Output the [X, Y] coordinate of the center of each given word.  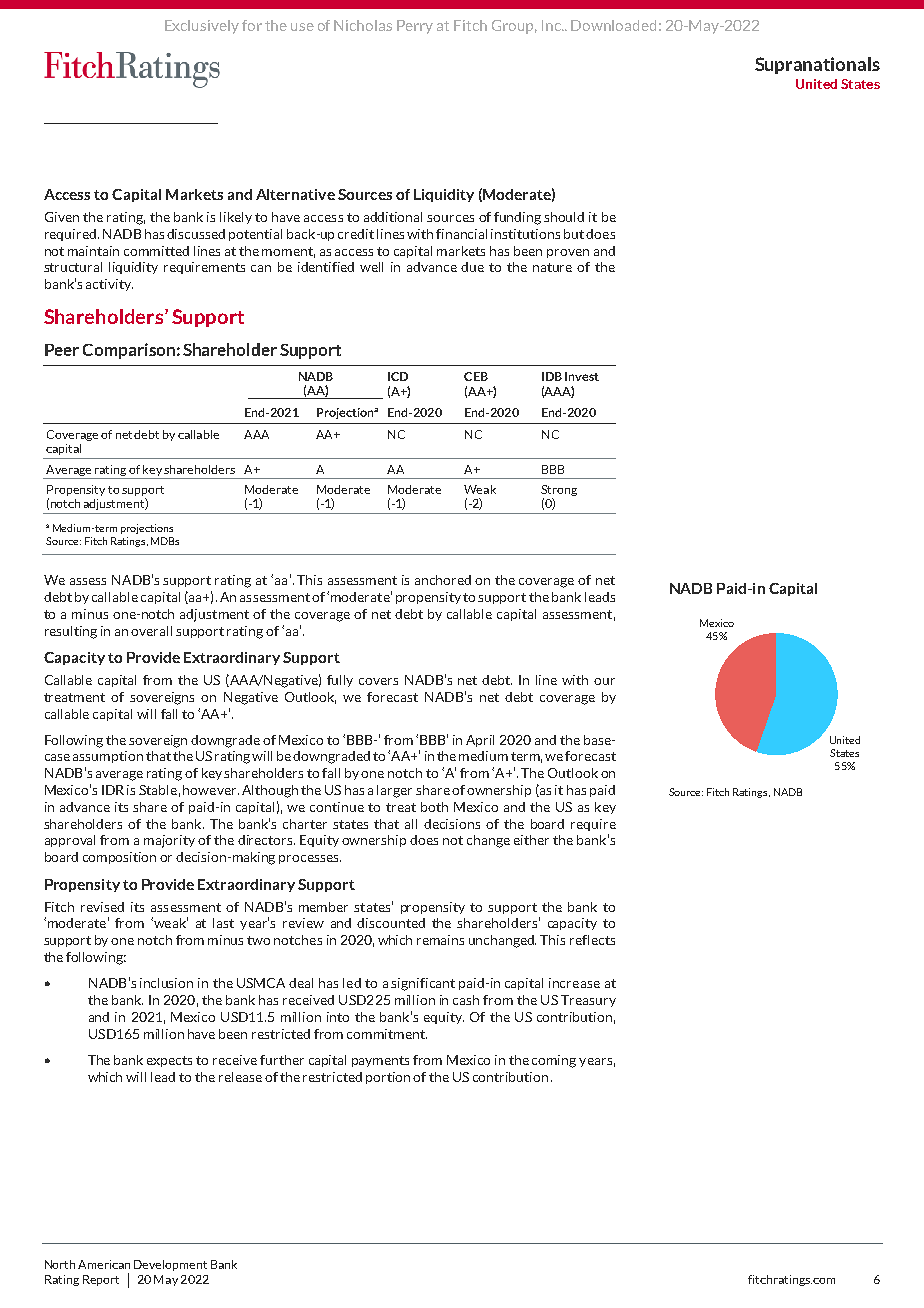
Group [514, 27]
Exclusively [202, 27]
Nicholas [363, 25]
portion [388, 1078]
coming [554, 1061]
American [104, 1264]
